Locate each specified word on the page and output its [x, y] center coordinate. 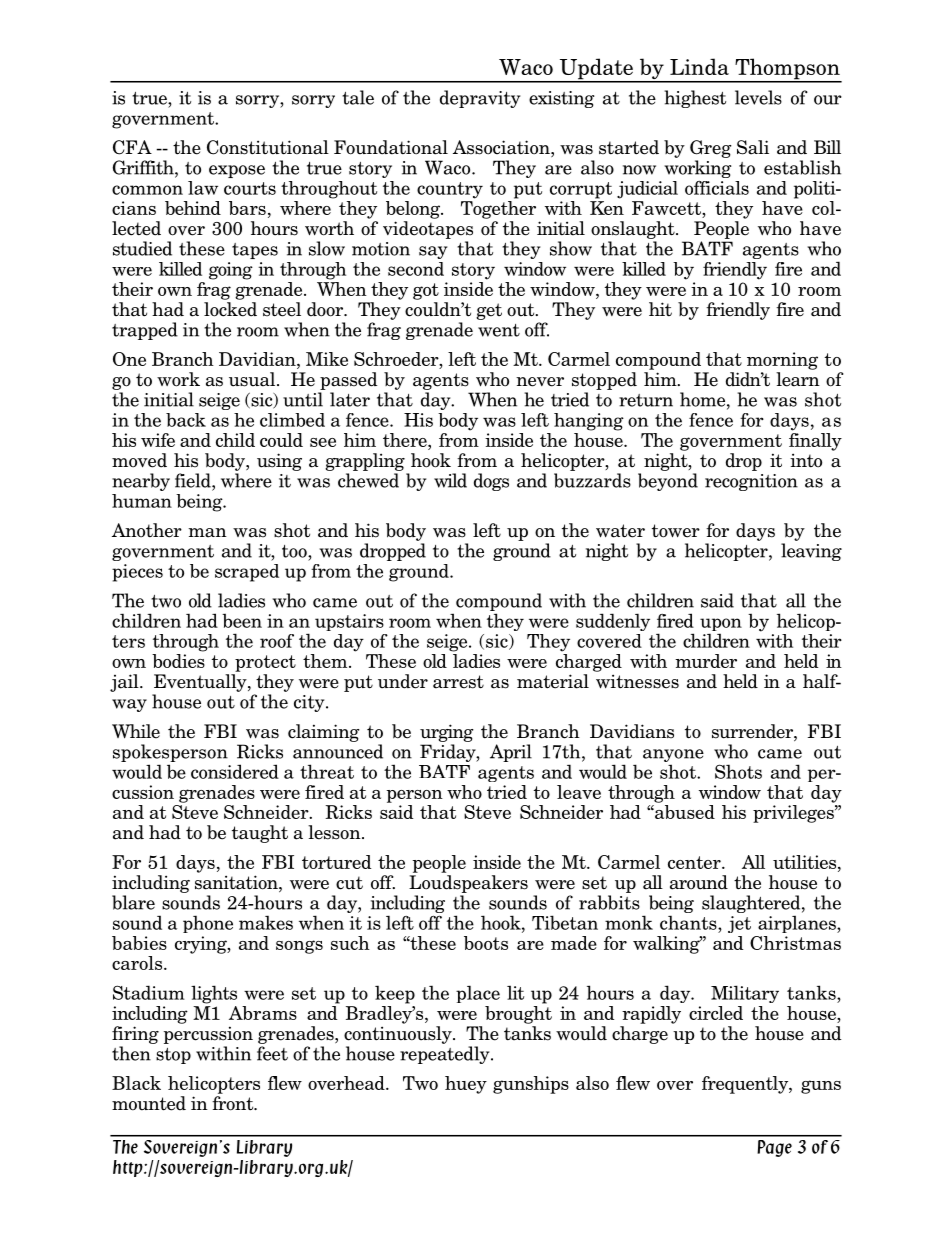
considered [235, 771]
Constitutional [268, 147]
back [186, 420]
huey [466, 1085]
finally [815, 442]
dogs [491, 482]
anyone [673, 755]
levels [758, 97]
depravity [480, 99]
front [234, 1103]
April [511, 753]
